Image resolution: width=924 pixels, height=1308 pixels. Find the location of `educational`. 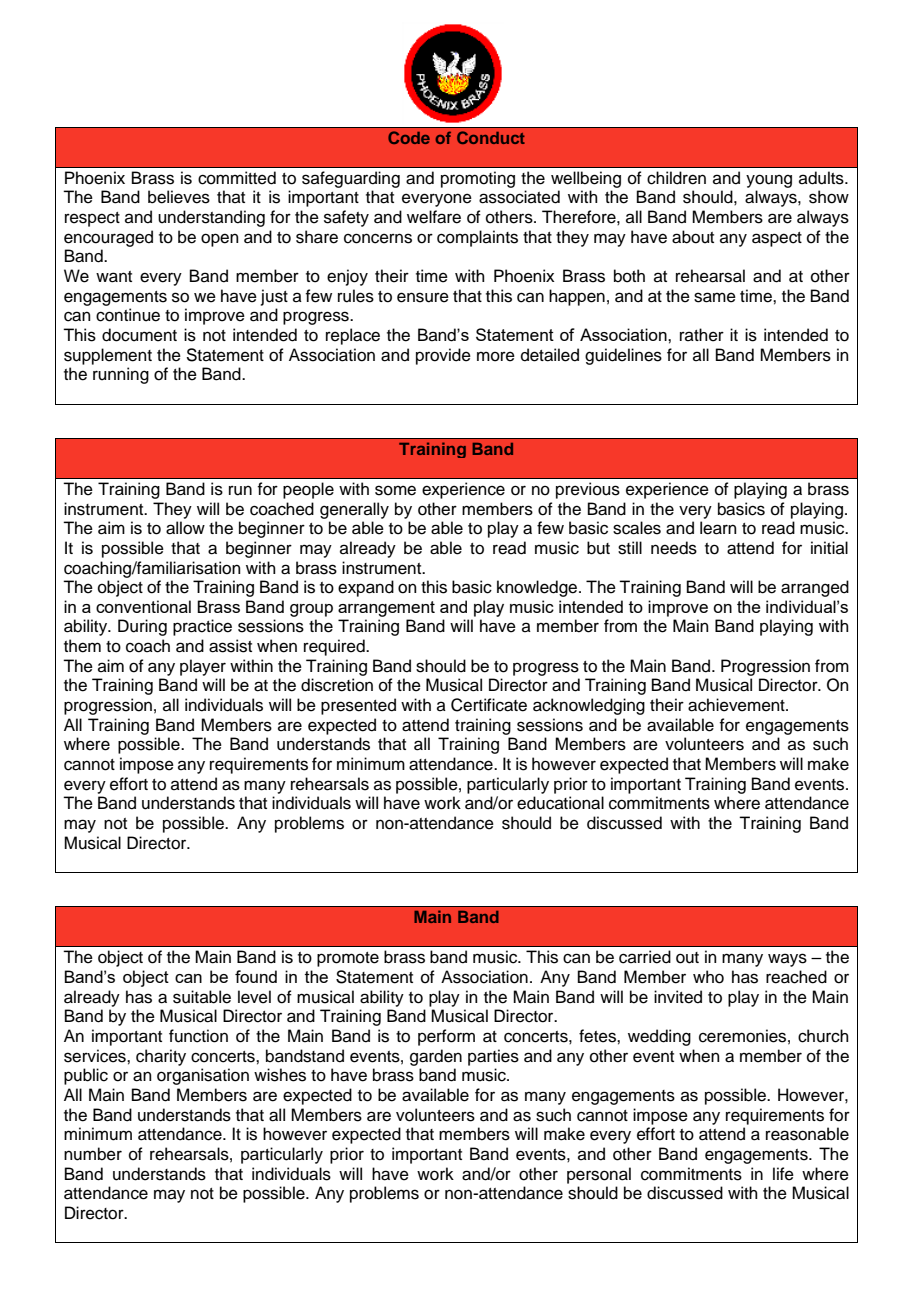

educational is located at coordinates (560, 803).
